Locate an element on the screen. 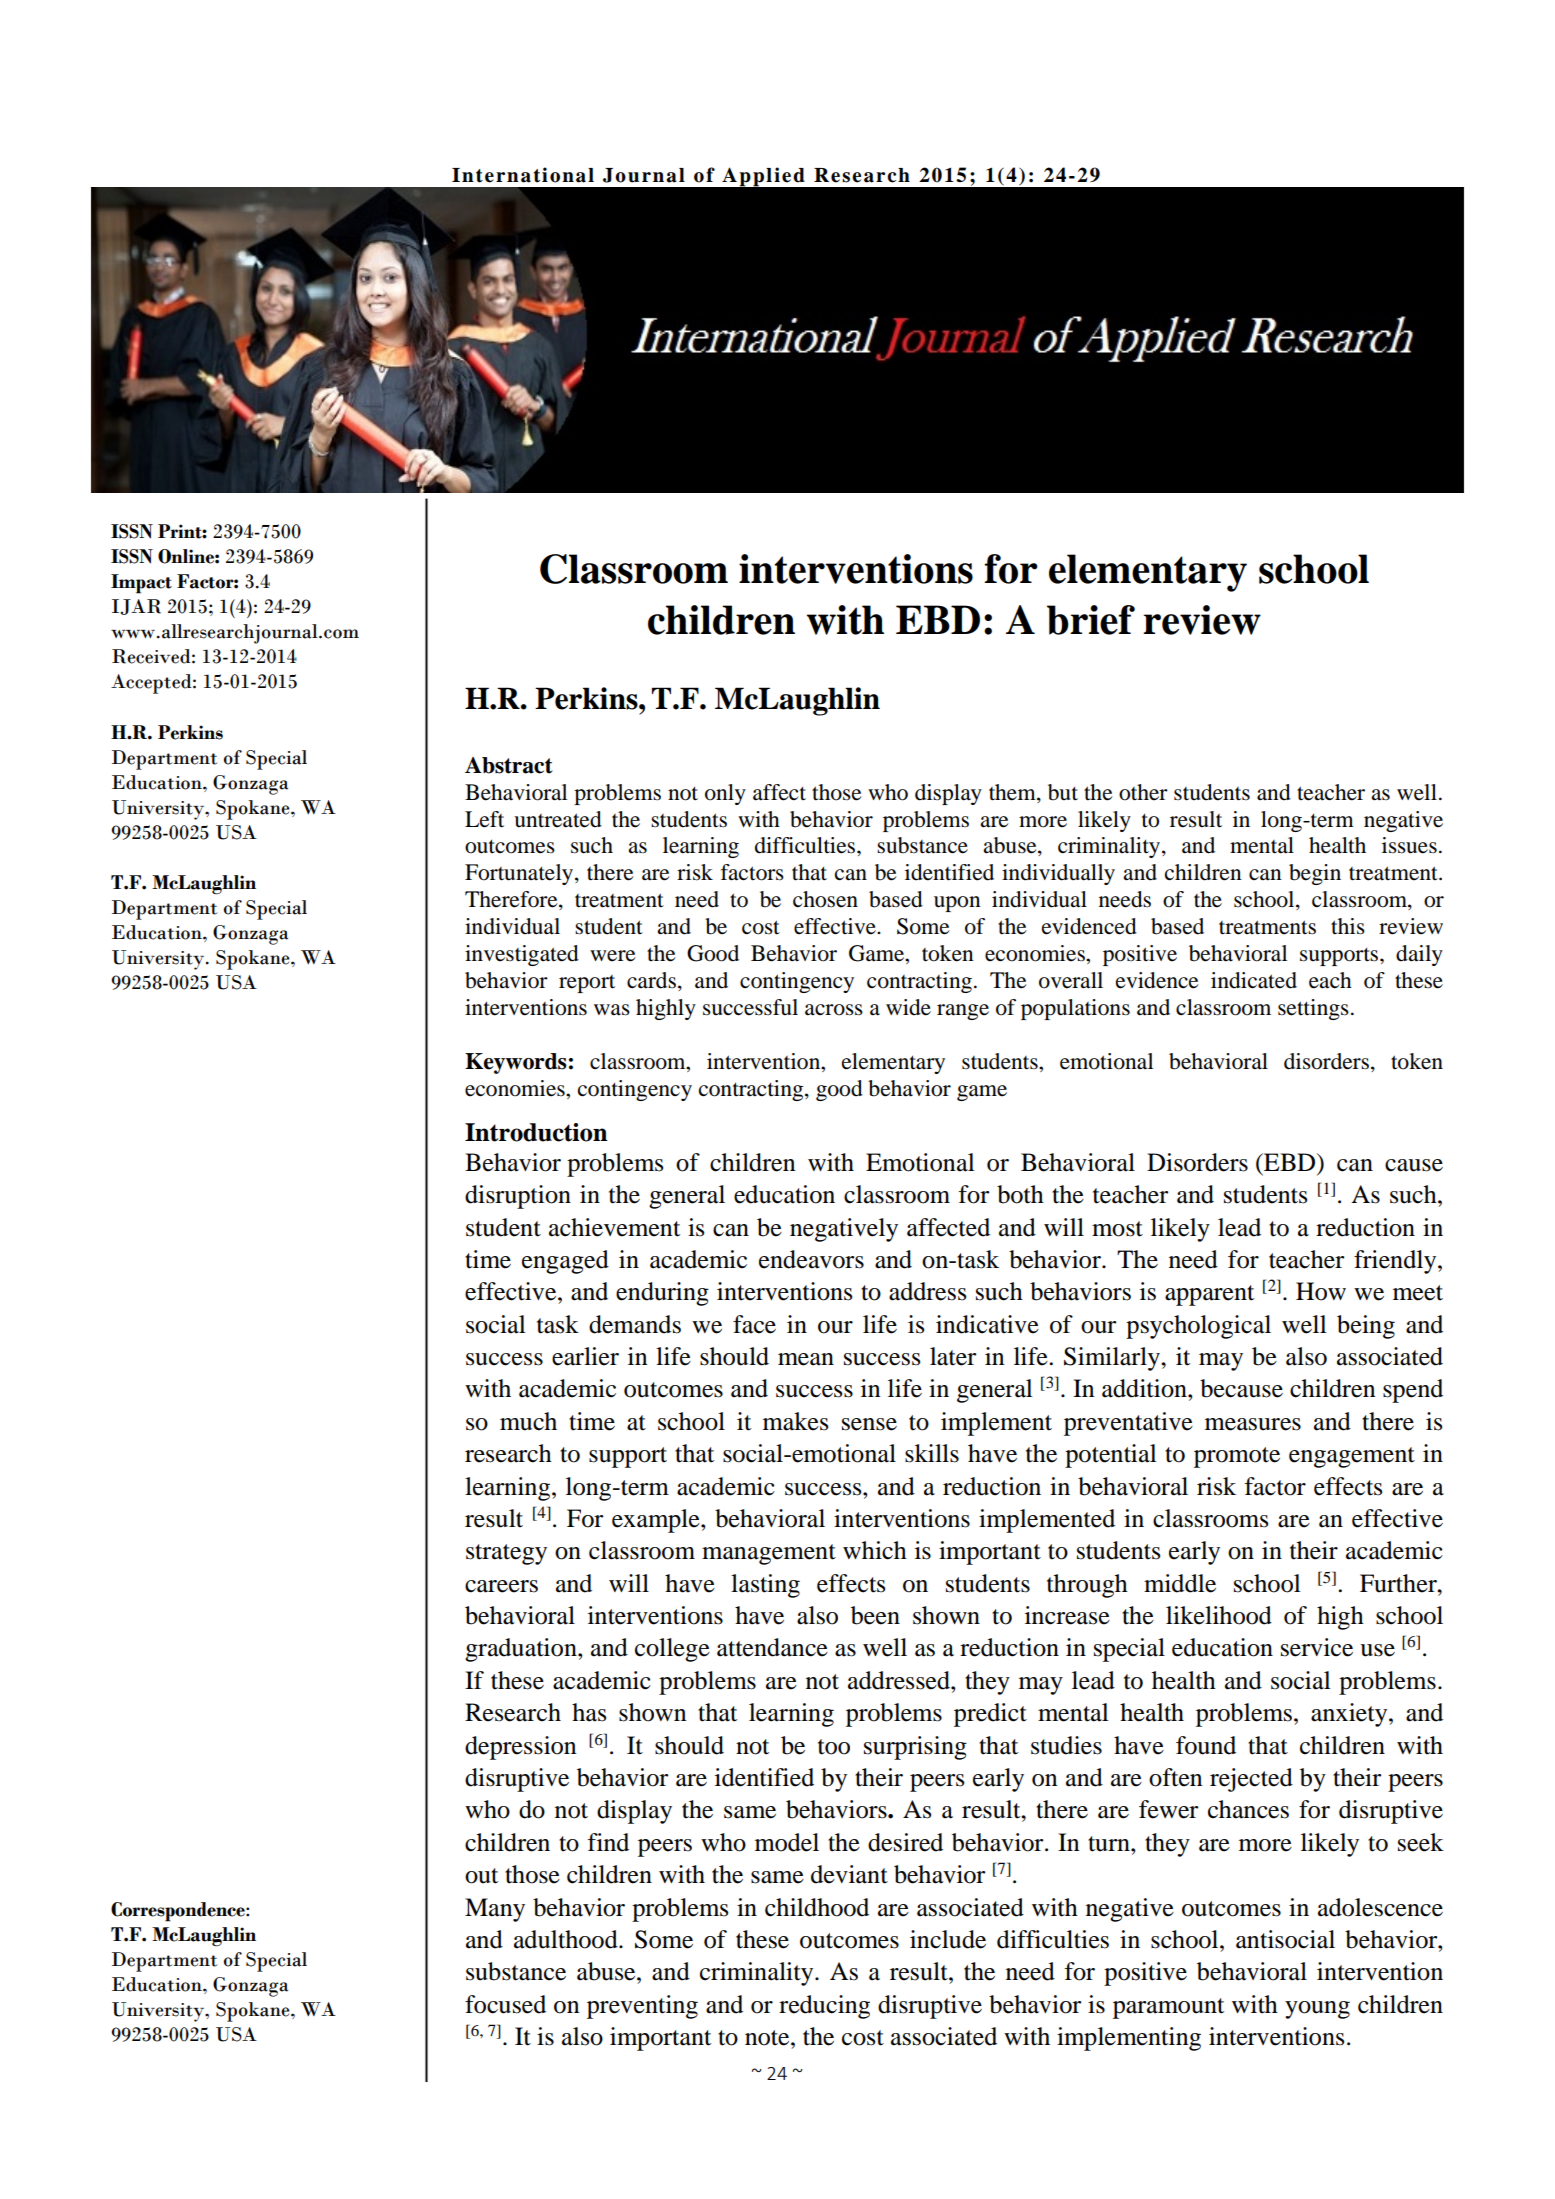 The height and width of the screenshot is (2199, 1555). only is located at coordinates (725, 794).
